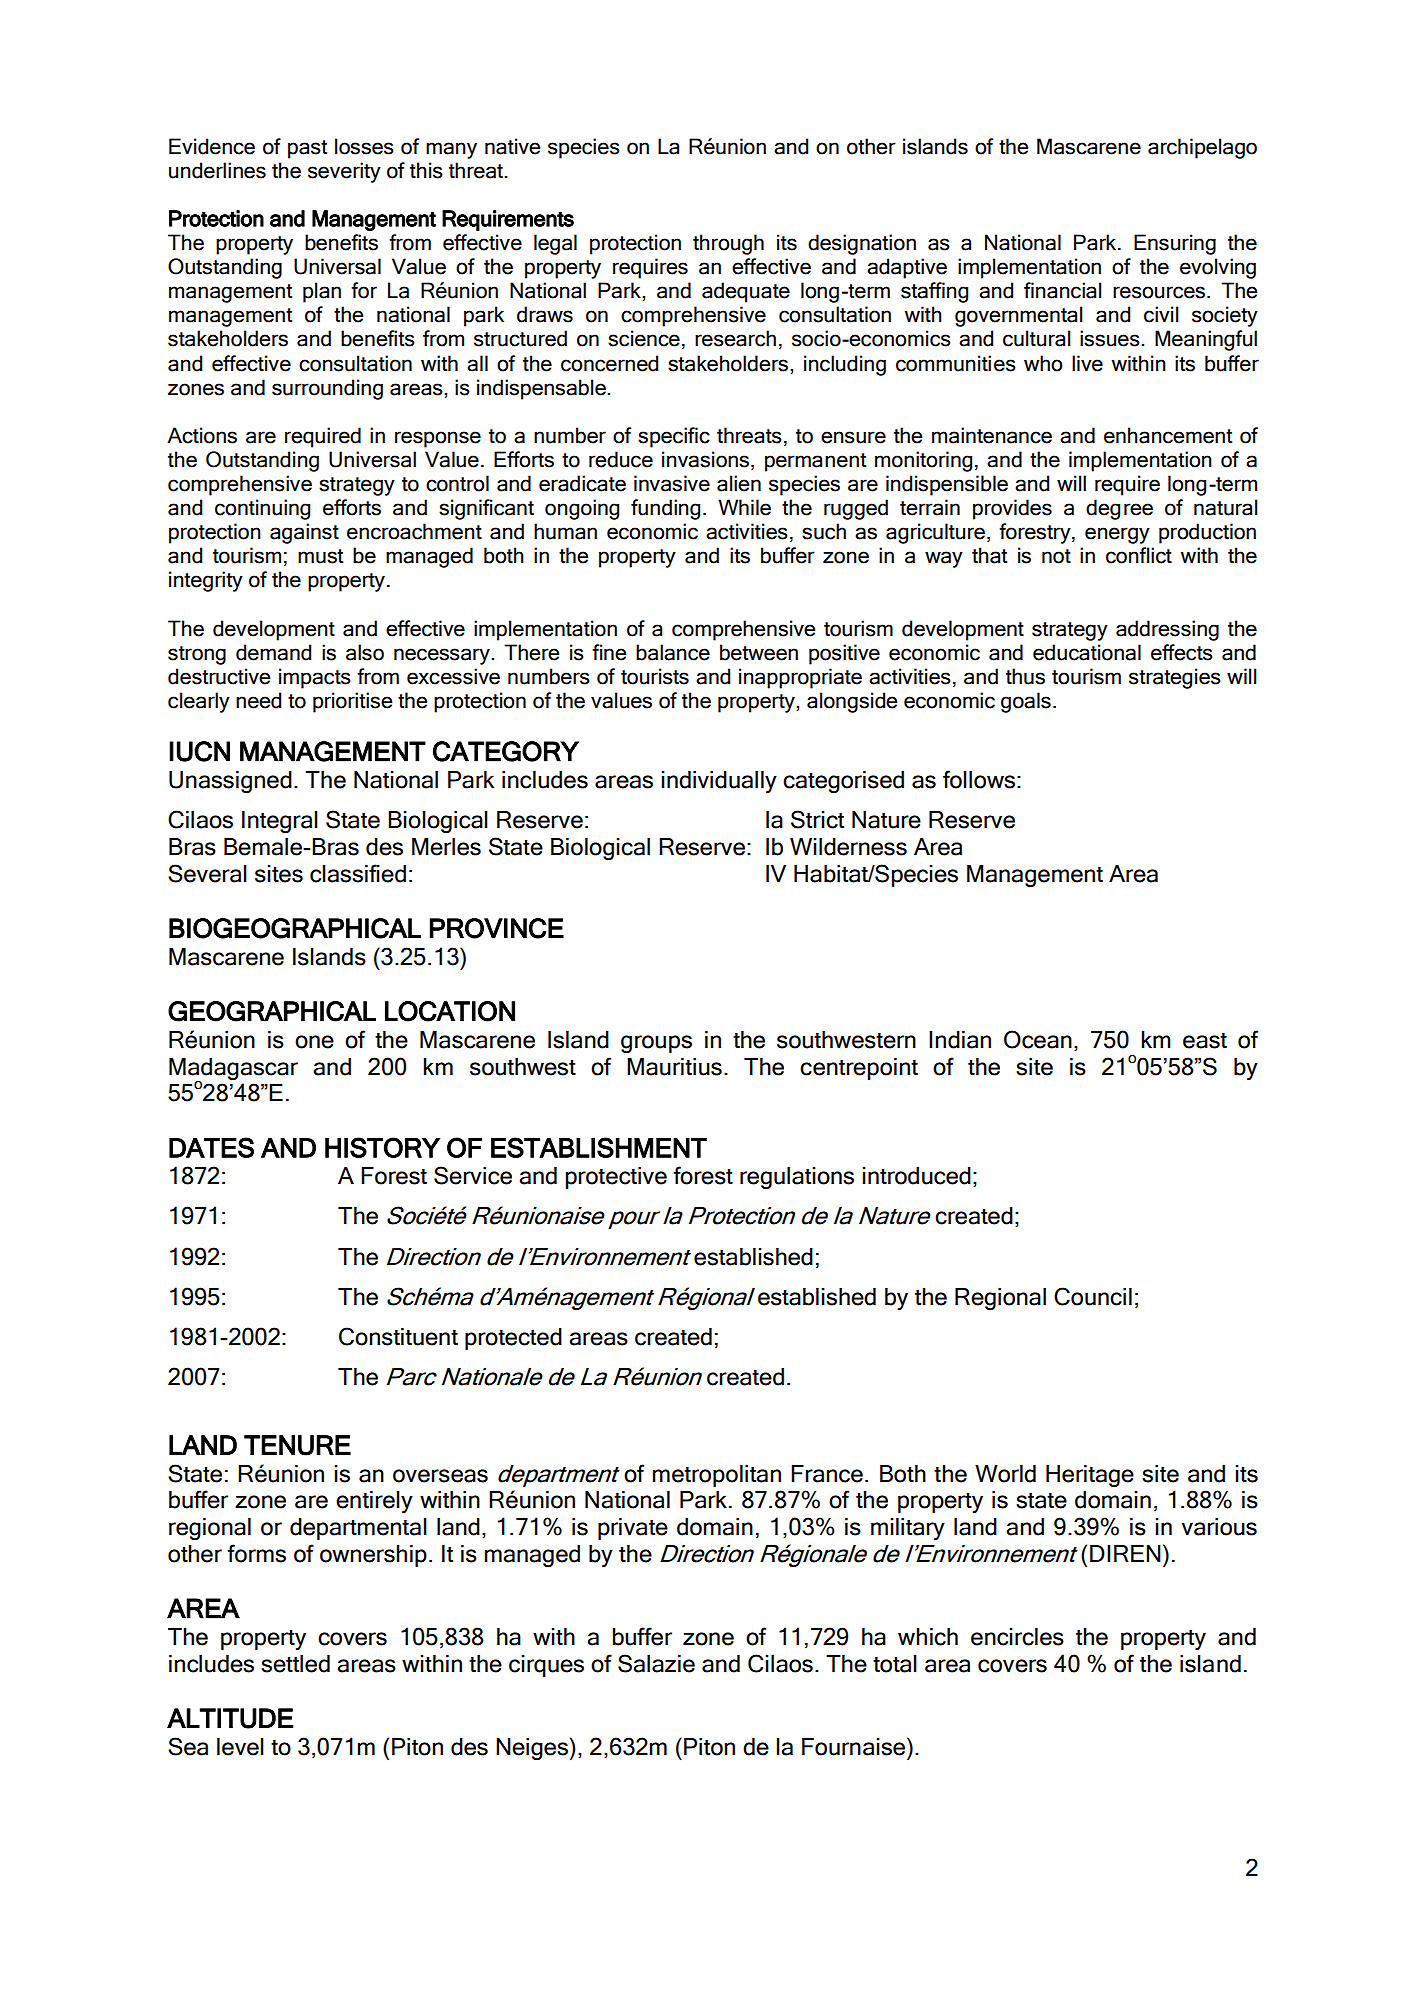  I want to click on classified, so click(358, 873).
